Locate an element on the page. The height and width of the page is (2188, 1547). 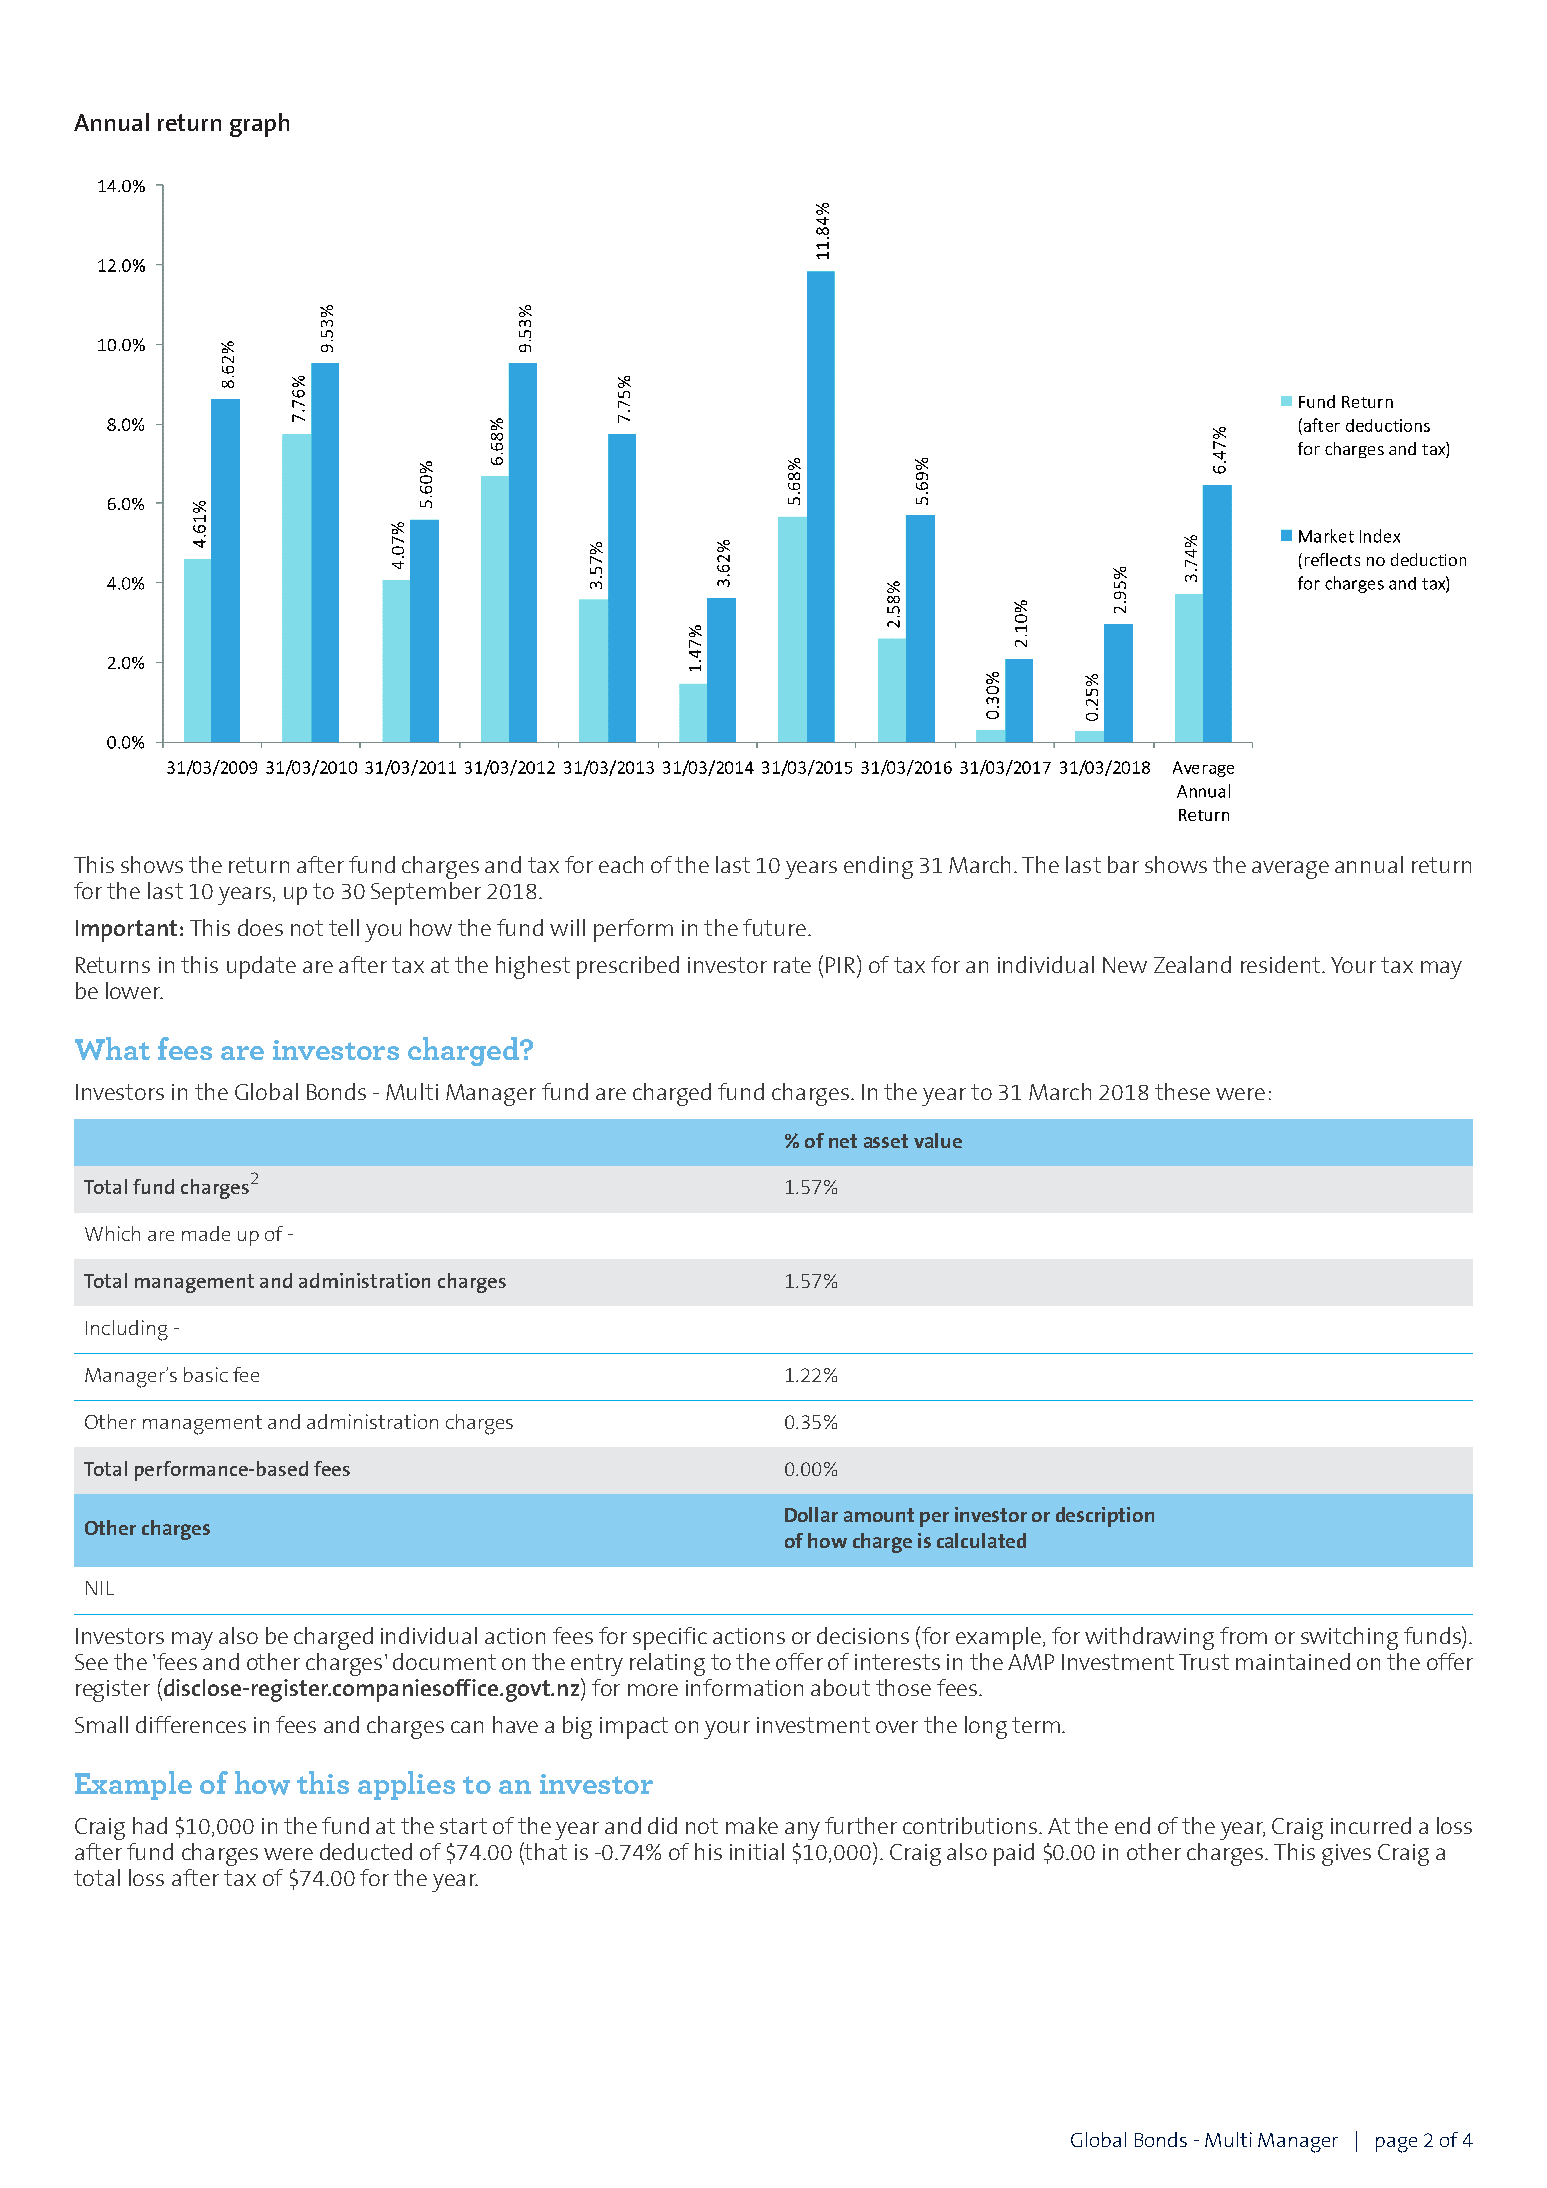
net is located at coordinates (843, 1141).
